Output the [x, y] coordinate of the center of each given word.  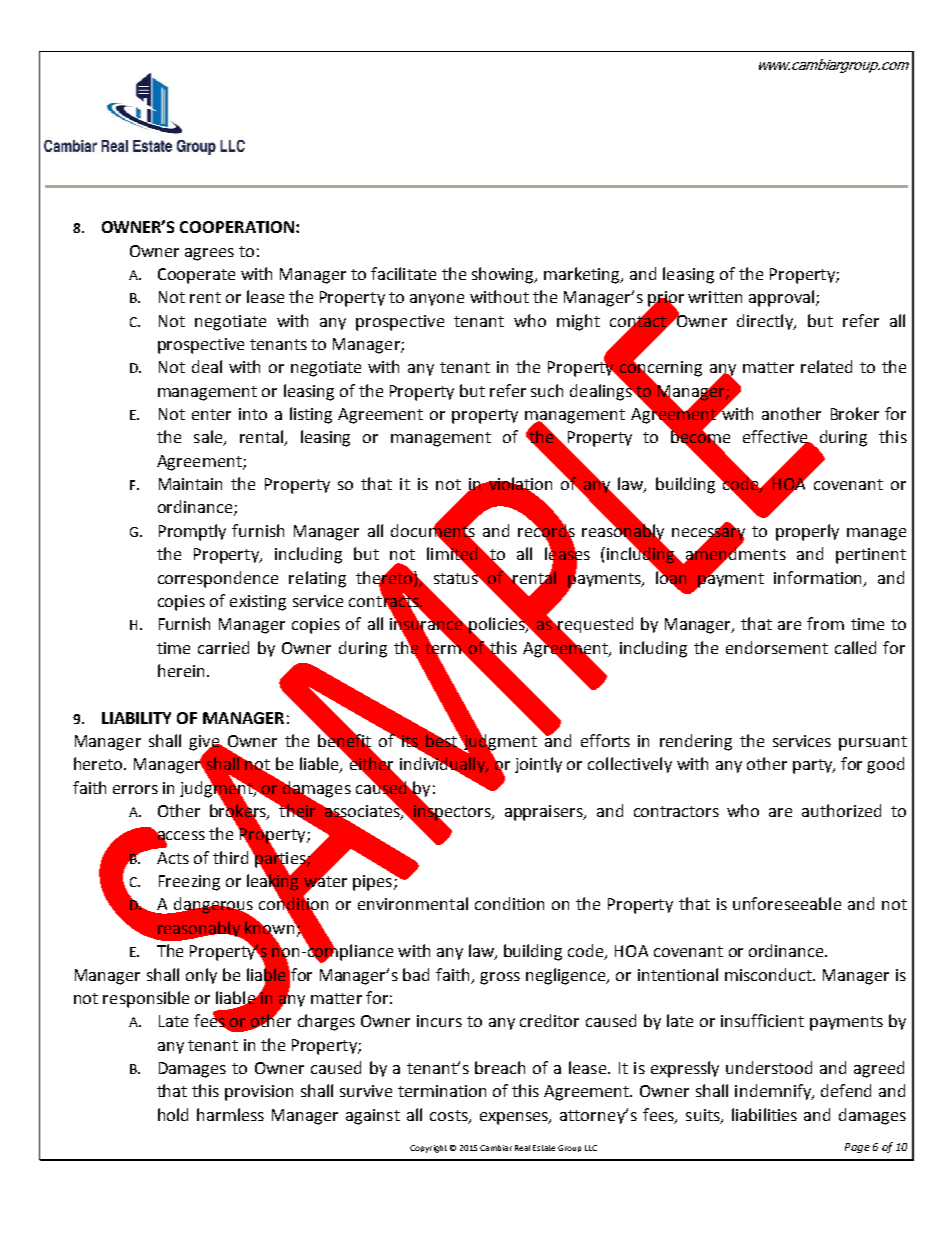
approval [781, 298]
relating [317, 579]
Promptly [192, 532]
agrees [209, 254]
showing [504, 275]
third [230, 857]
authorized [841, 810]
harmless [230, 1114]
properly [807, 532]
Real [522, 1148]
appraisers [545, 813]
